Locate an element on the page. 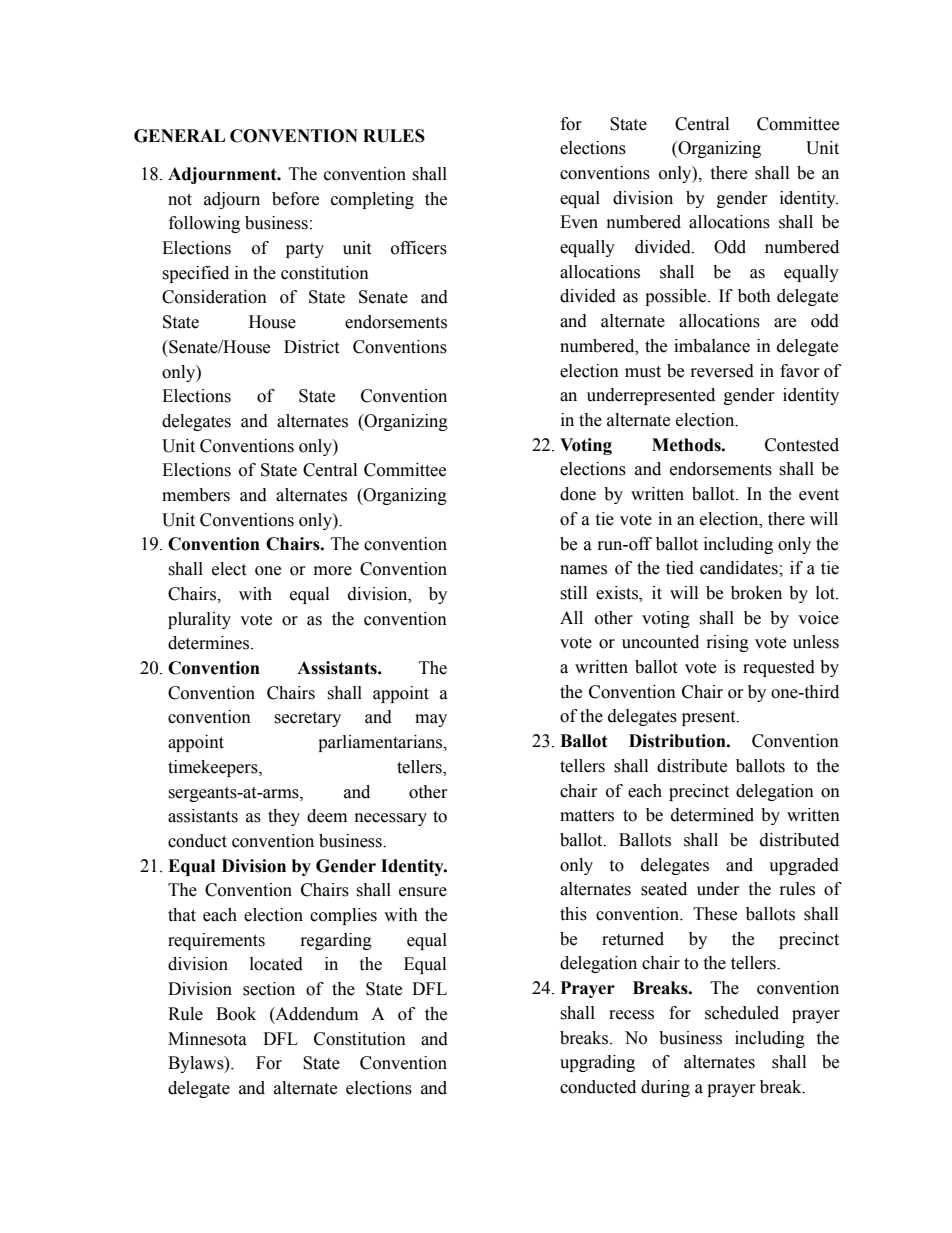  both is located at coordinates (754, 296).
